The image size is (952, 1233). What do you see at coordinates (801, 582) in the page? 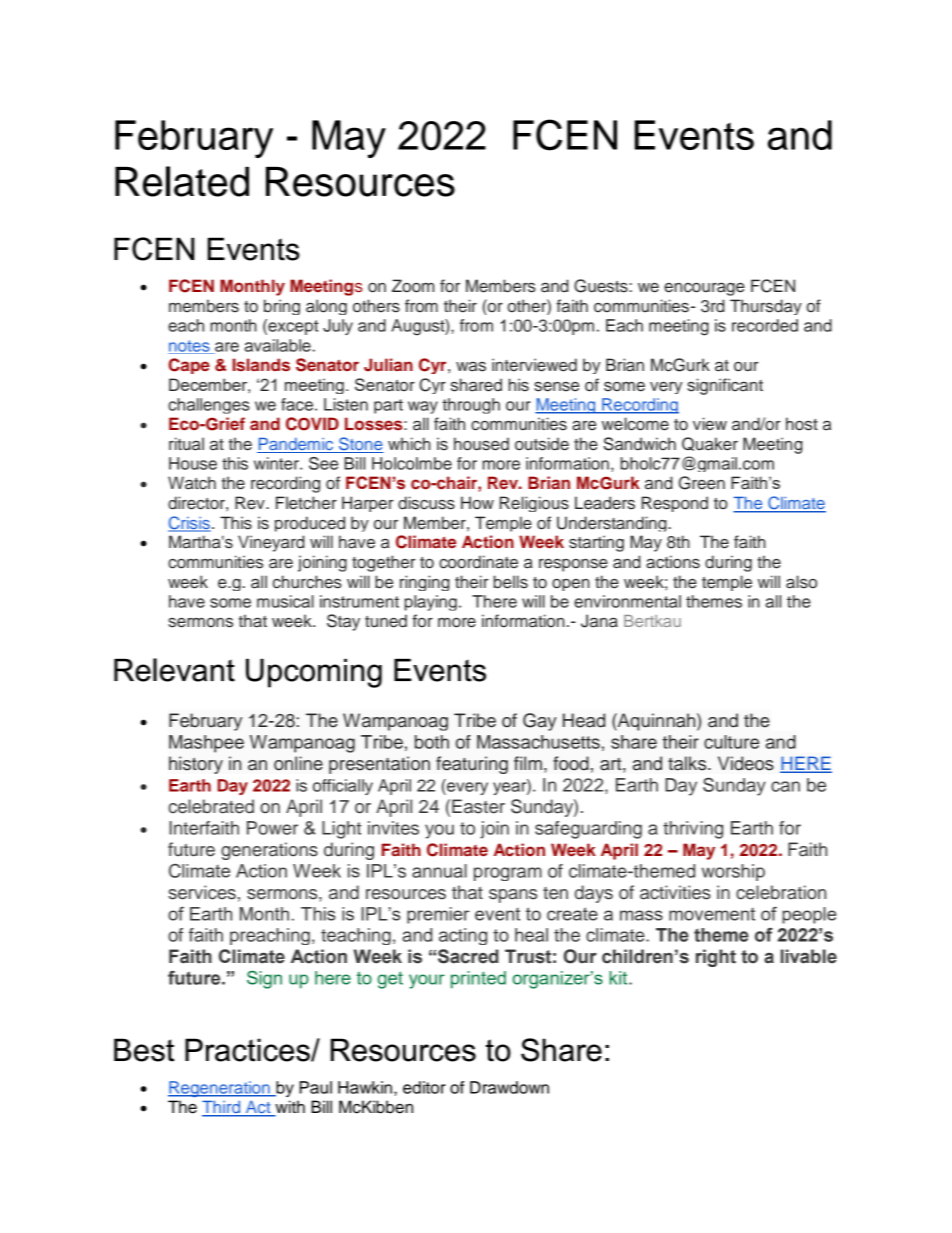
I see `also` at bounding box center [801, 582].
